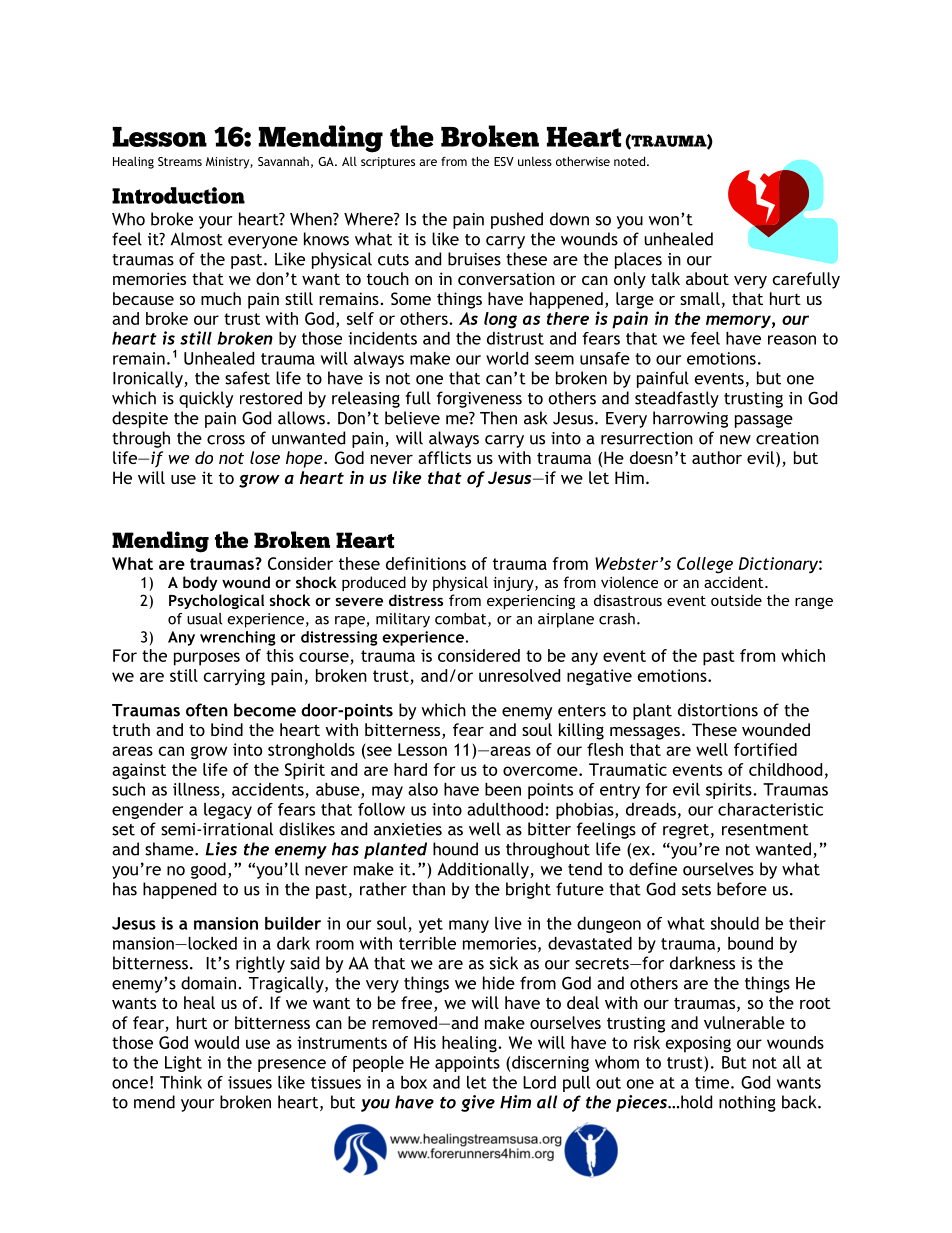 This document has width=952, height=1233. What do you see at coordinates (504, 161) in the document?
I see `ESV` at bounding box center [504, 161].
